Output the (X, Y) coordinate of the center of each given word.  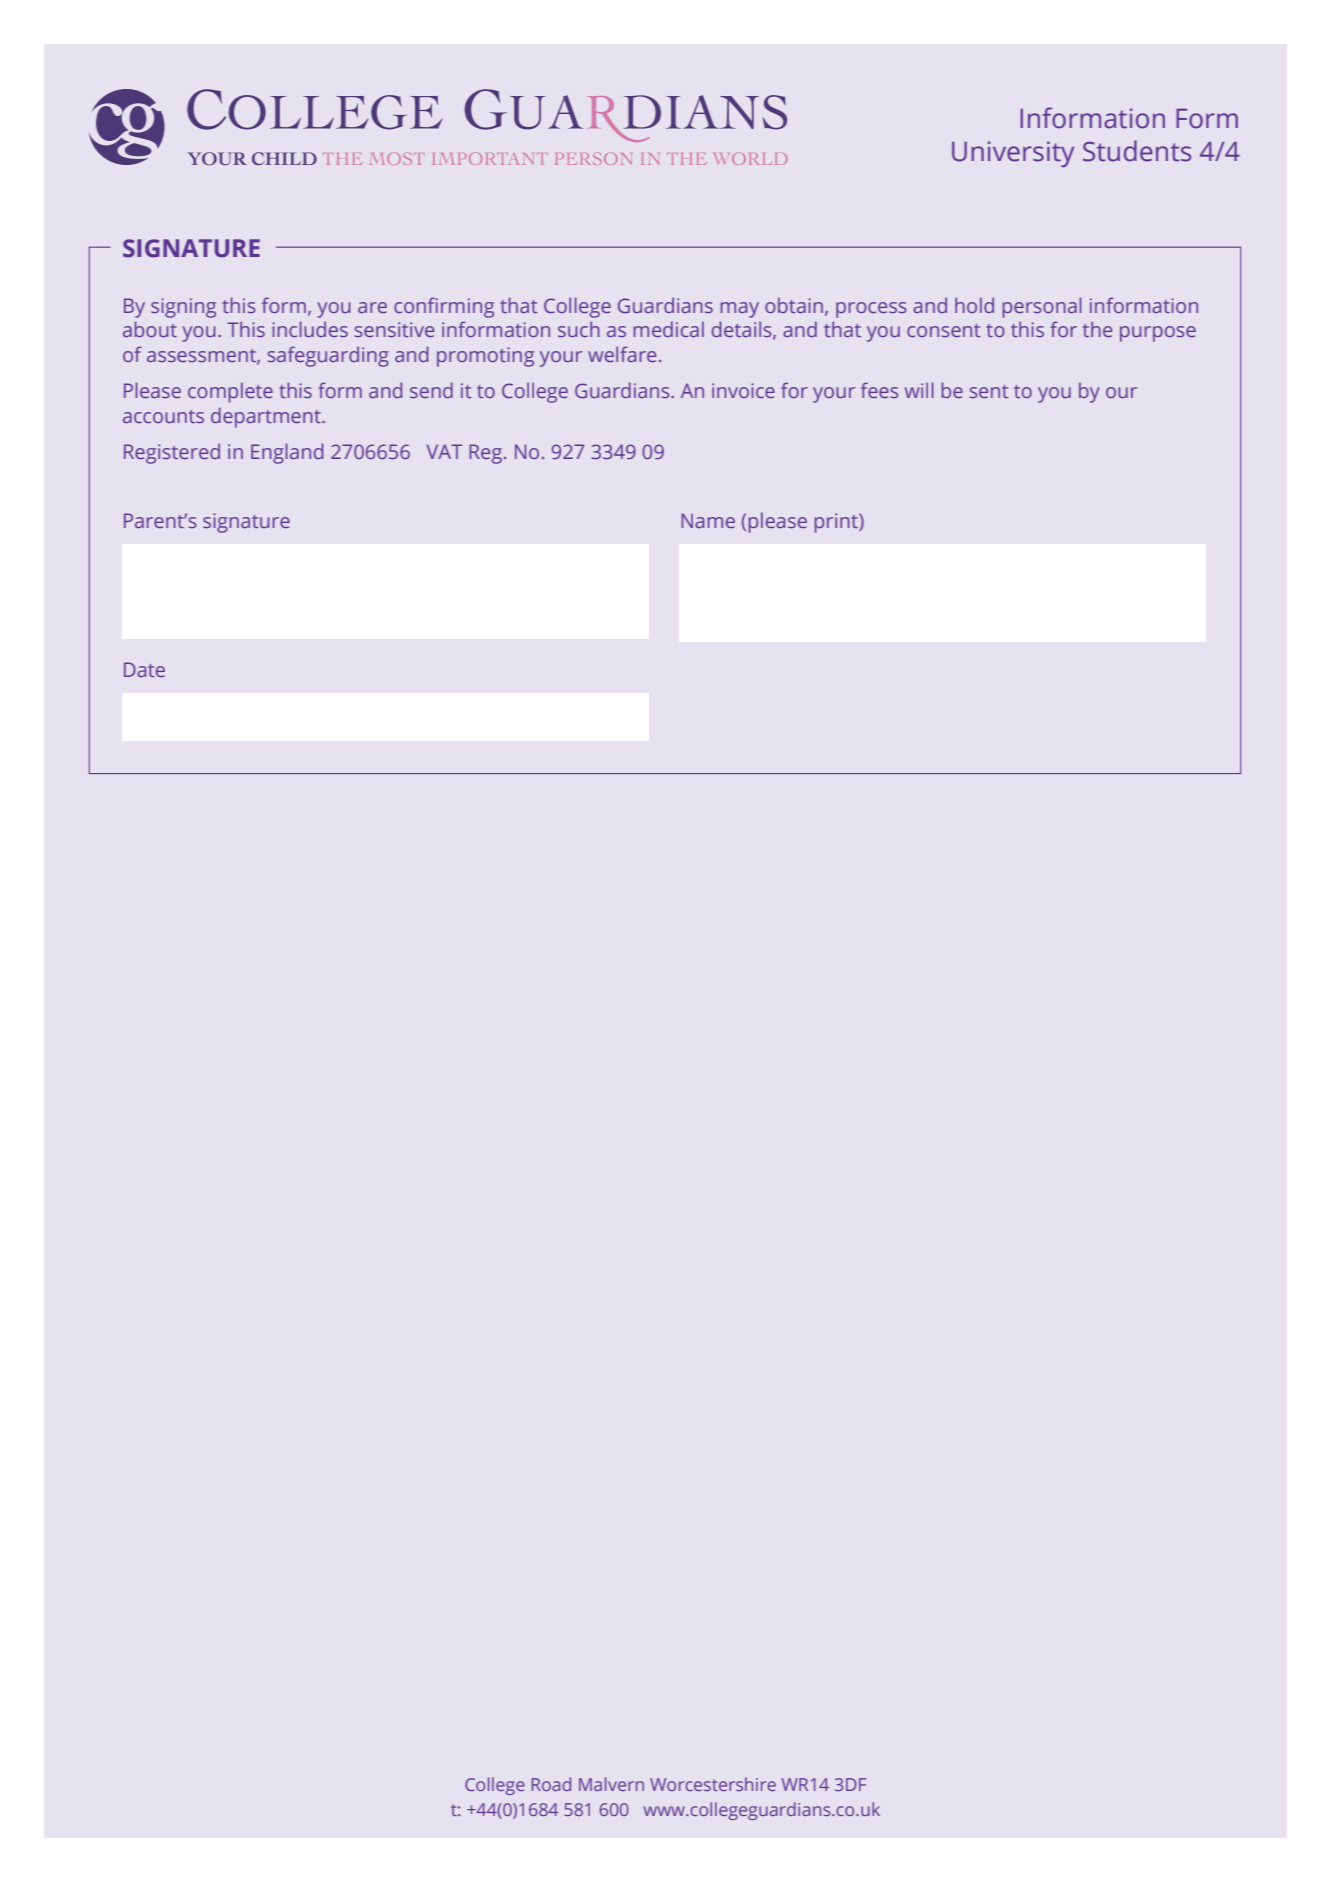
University (1013, 154)
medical (669, 329)
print (837, 523)
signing (183, 308)
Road (551, 1784)
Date (144, 669)
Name (708, 520)
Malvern (611, 1784)
